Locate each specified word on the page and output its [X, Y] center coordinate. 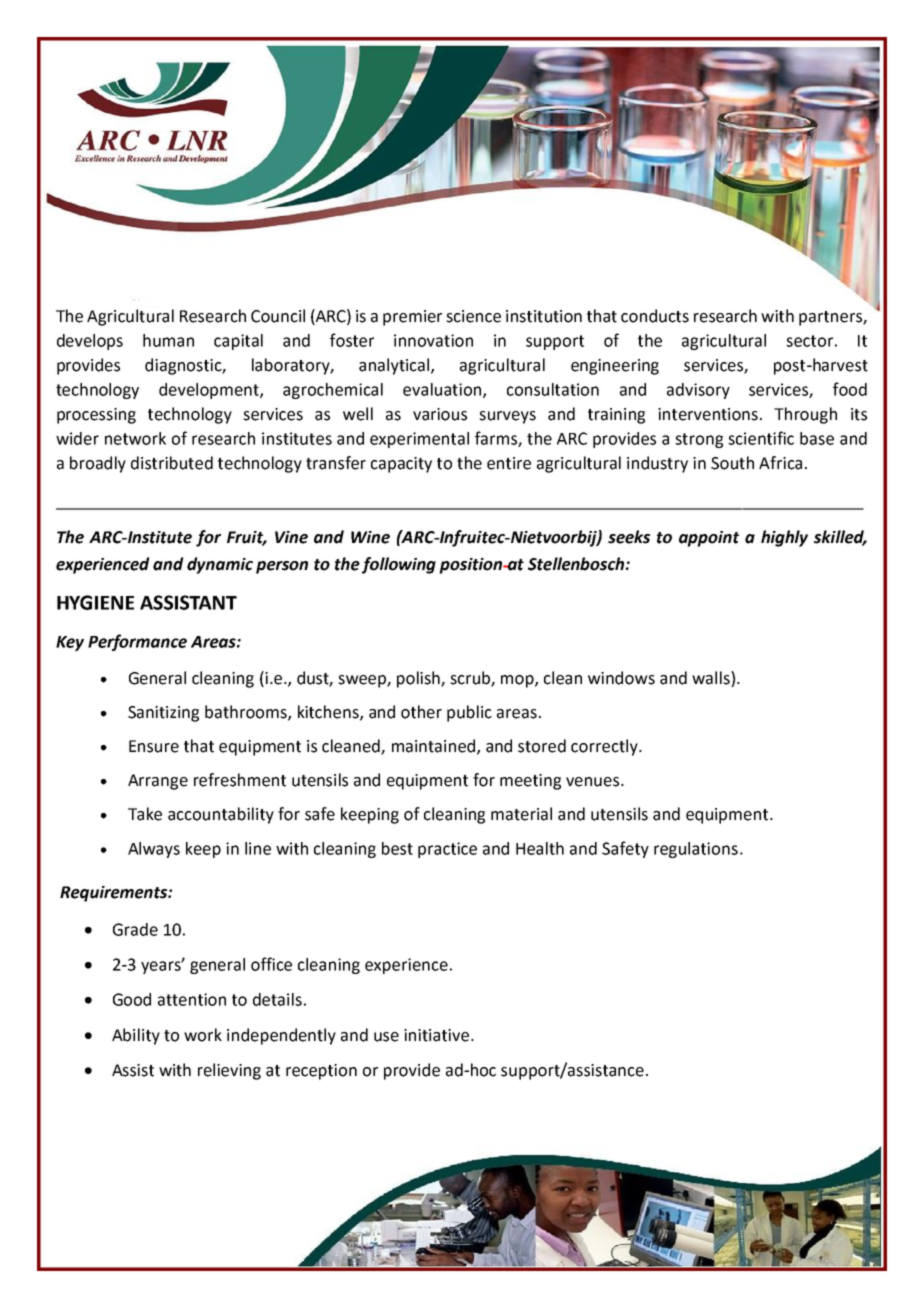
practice [447, 850]
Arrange [158, 782]
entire [509, 463]
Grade [135, 929]
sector [809, 341]
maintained [433, 746]
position [472, 566]
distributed [172, 463]
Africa [780, 463]
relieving [229, 1071]
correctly [605, 747]
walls [712, 678]
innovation [433, 340]
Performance [137, 642]
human [168, 340]
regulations [696, 850]
